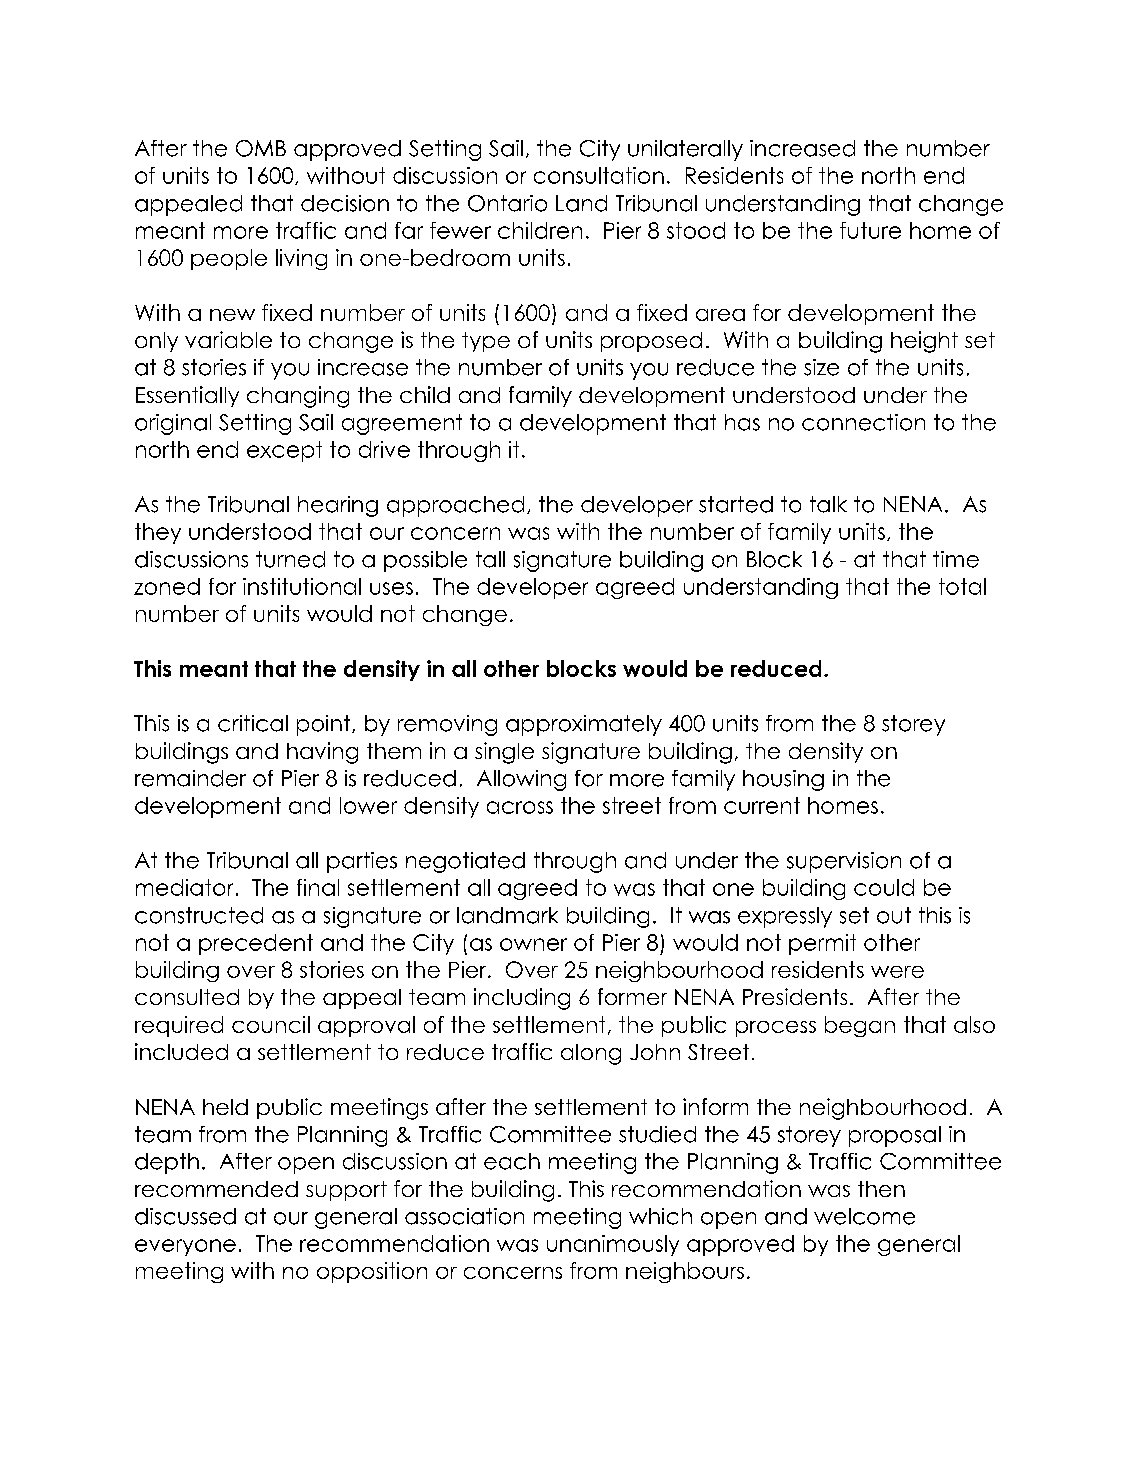  I want to click on owner, so click(533, 944).
